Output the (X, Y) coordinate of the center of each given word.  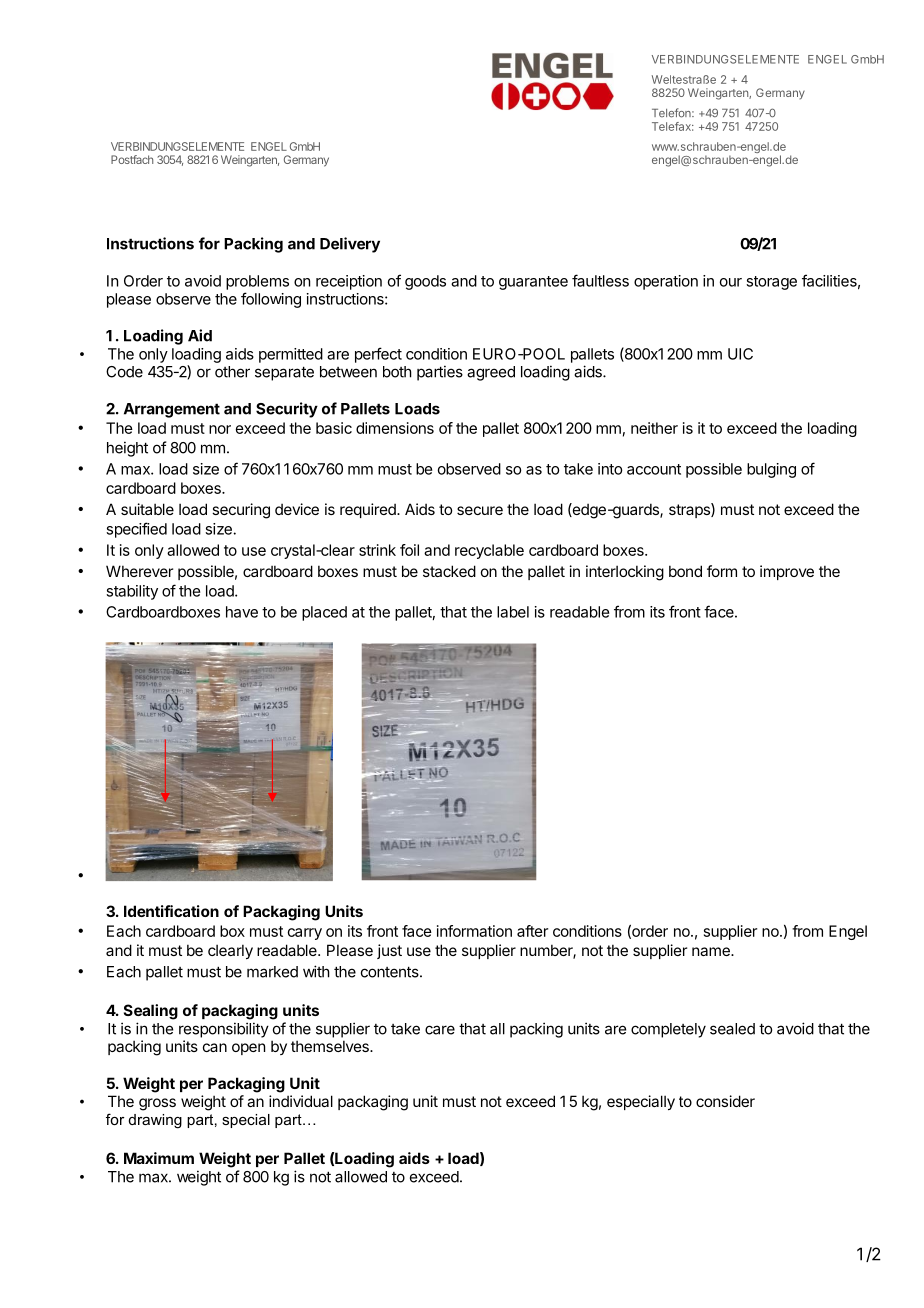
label (513, 612)
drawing (155, 1121)
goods (425, 282)
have (242, 612)
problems (257, 282)
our (731, 282)
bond (685, 571)
